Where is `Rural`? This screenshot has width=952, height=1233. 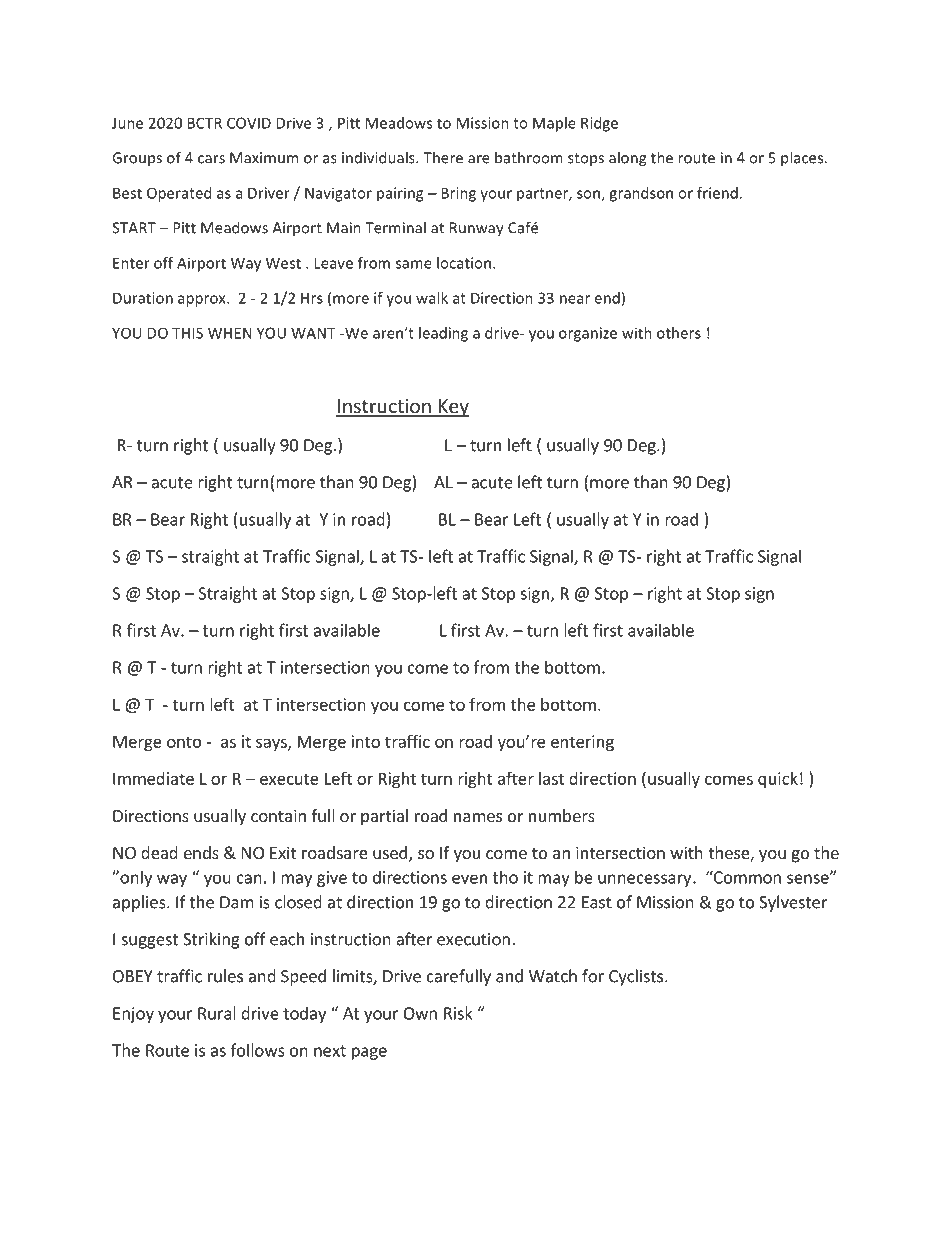
Rural is located at coordinates (217, 1013).
